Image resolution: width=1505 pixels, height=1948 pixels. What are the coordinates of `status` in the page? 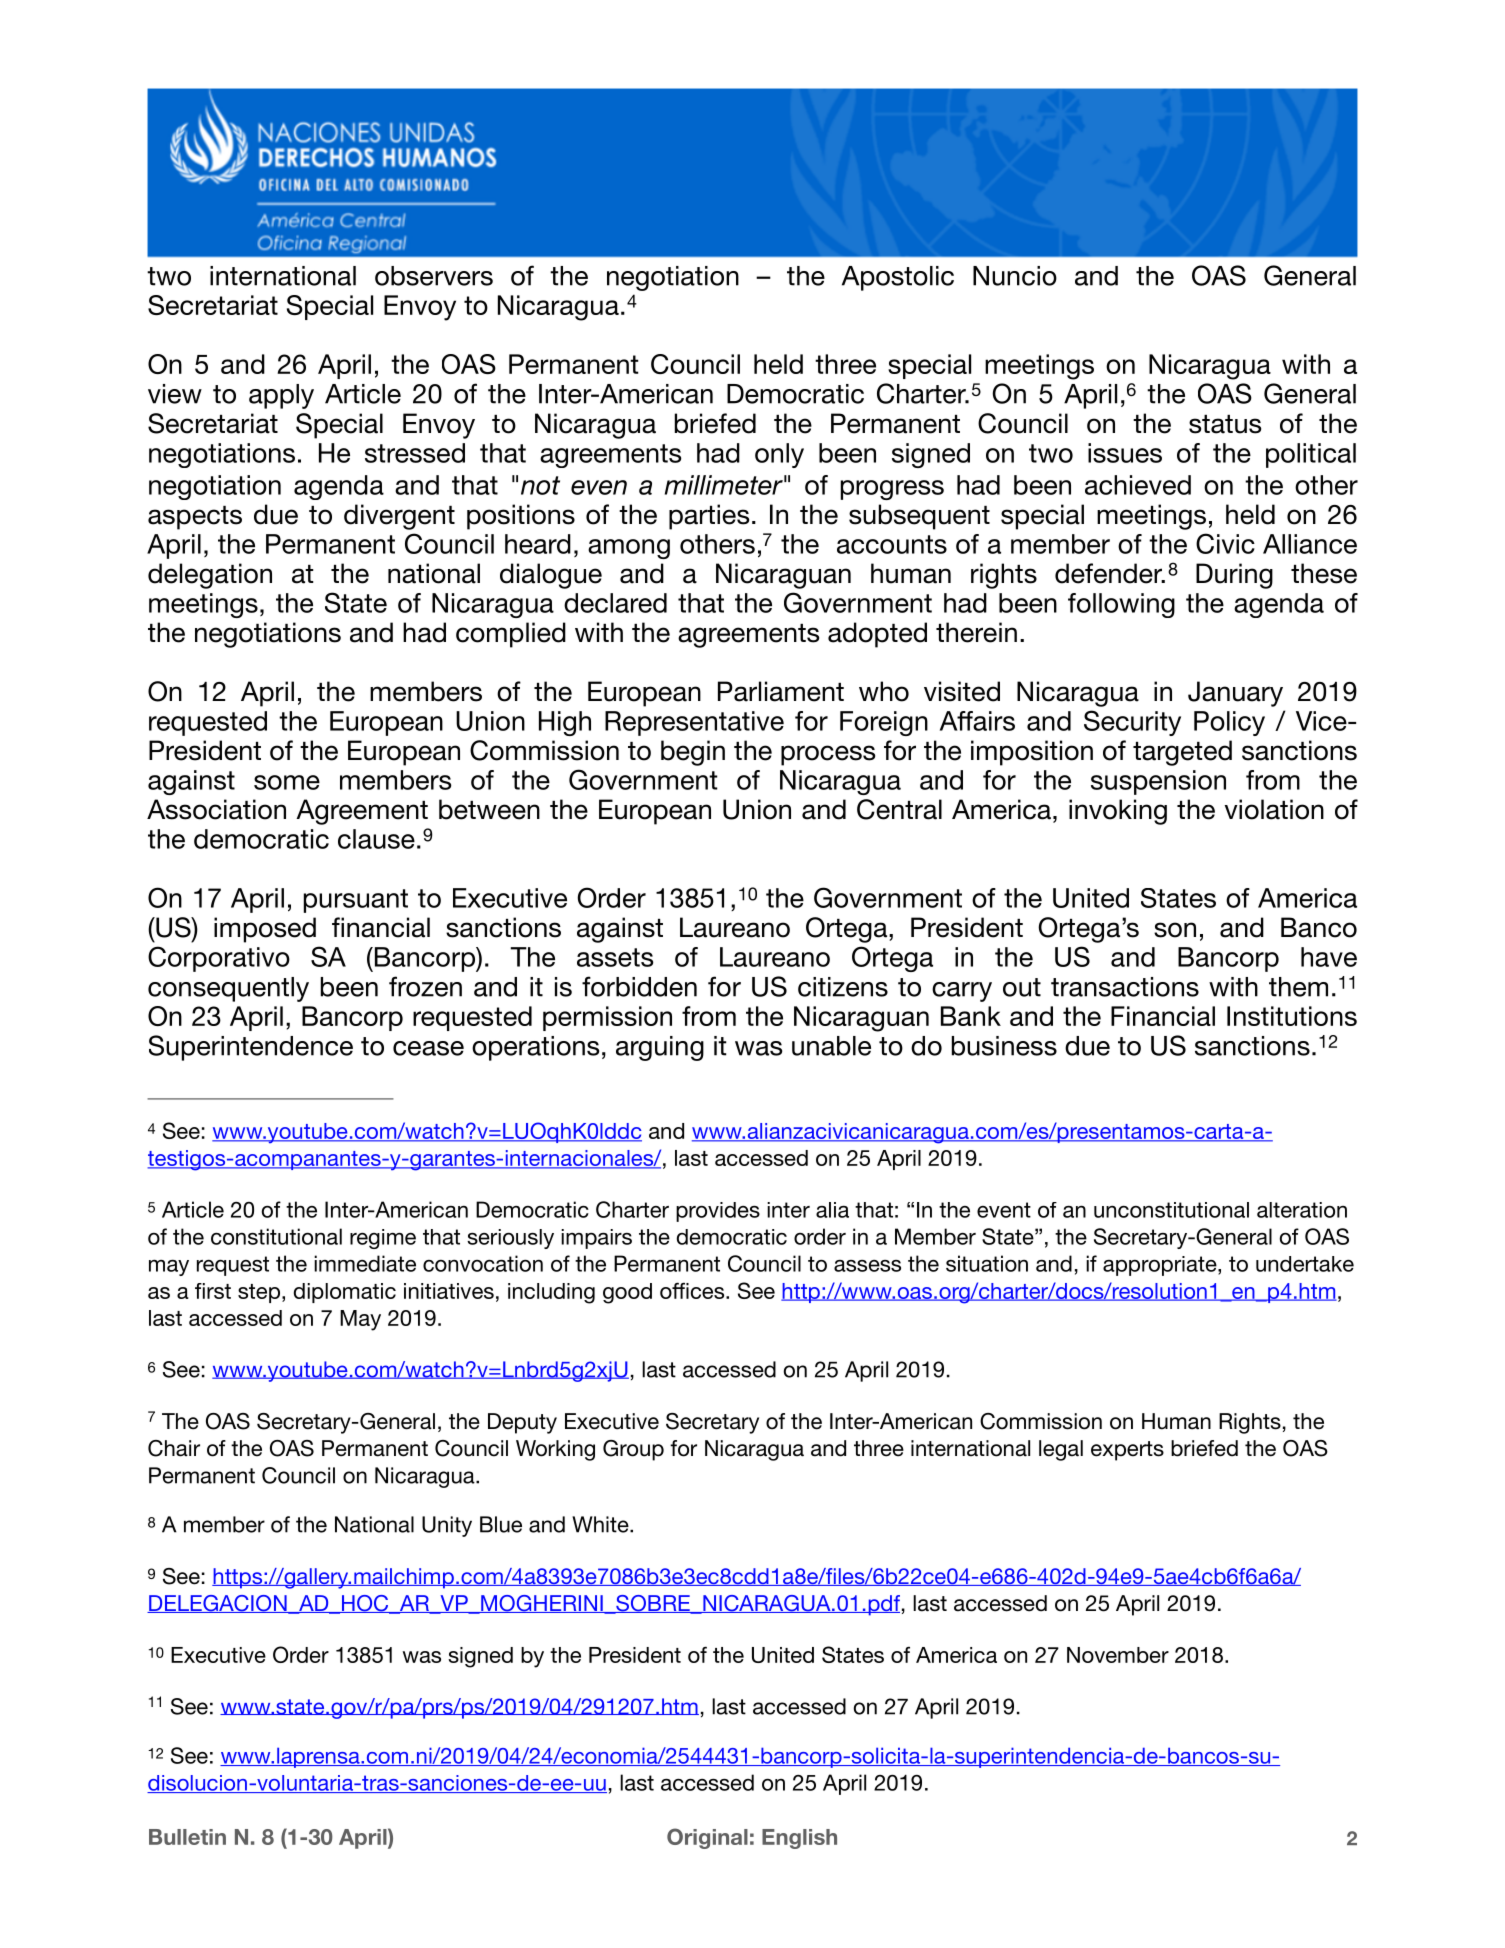 It's located at (1225, 424).
